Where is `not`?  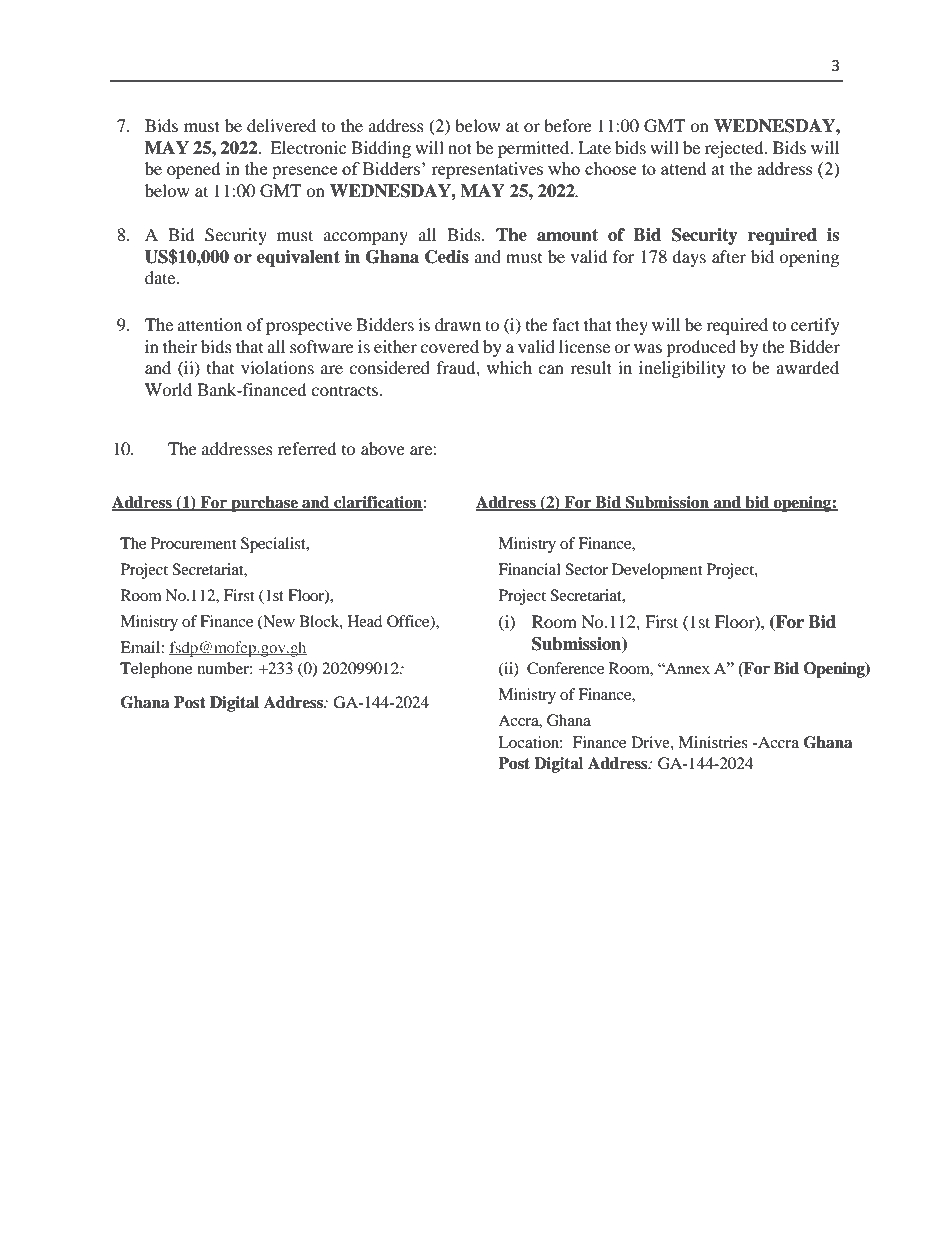 not is located at coordinates (460, 148).
